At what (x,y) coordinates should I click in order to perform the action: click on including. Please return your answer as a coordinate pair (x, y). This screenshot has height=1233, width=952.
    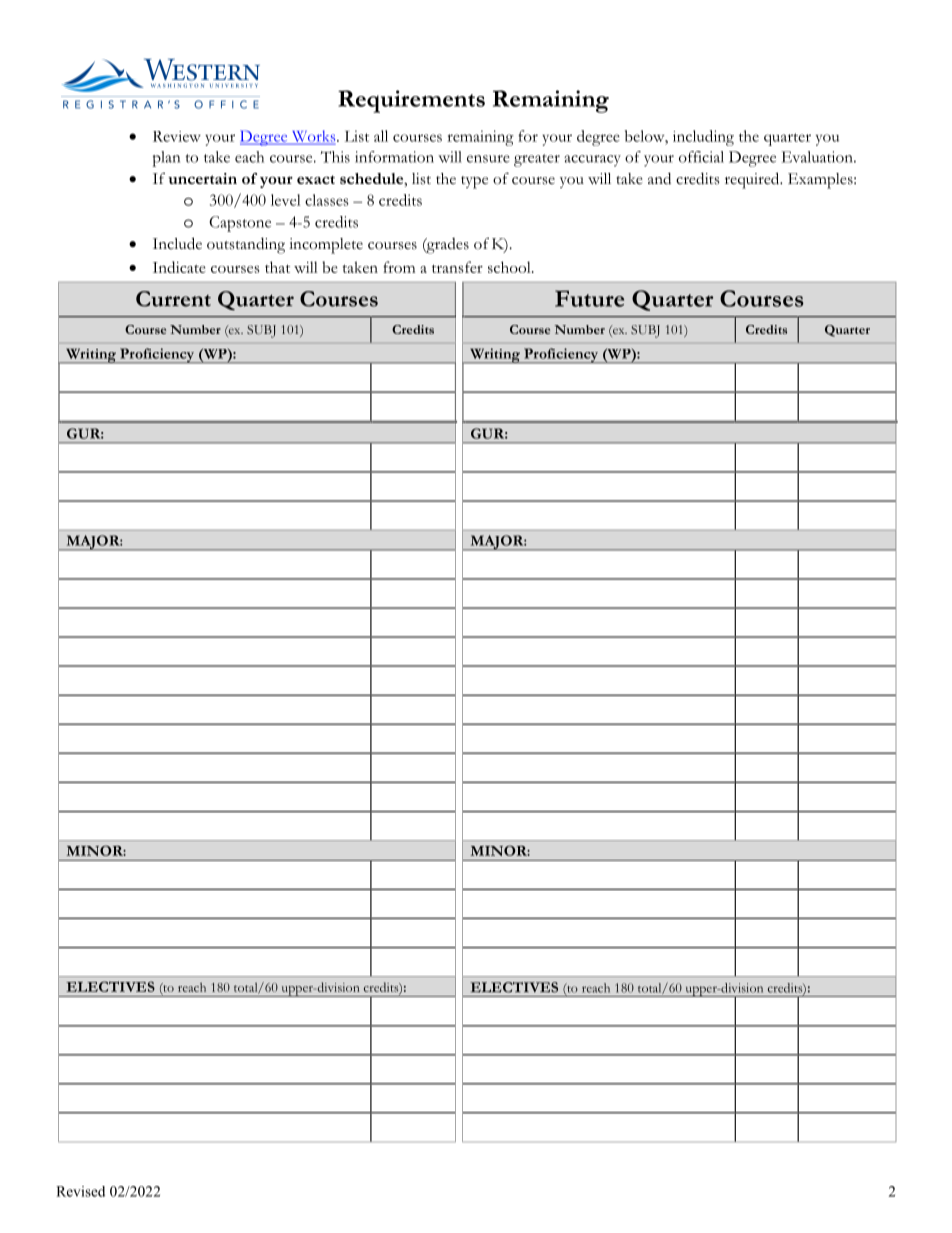
    Looking at the image, I should click on (703, 138).
